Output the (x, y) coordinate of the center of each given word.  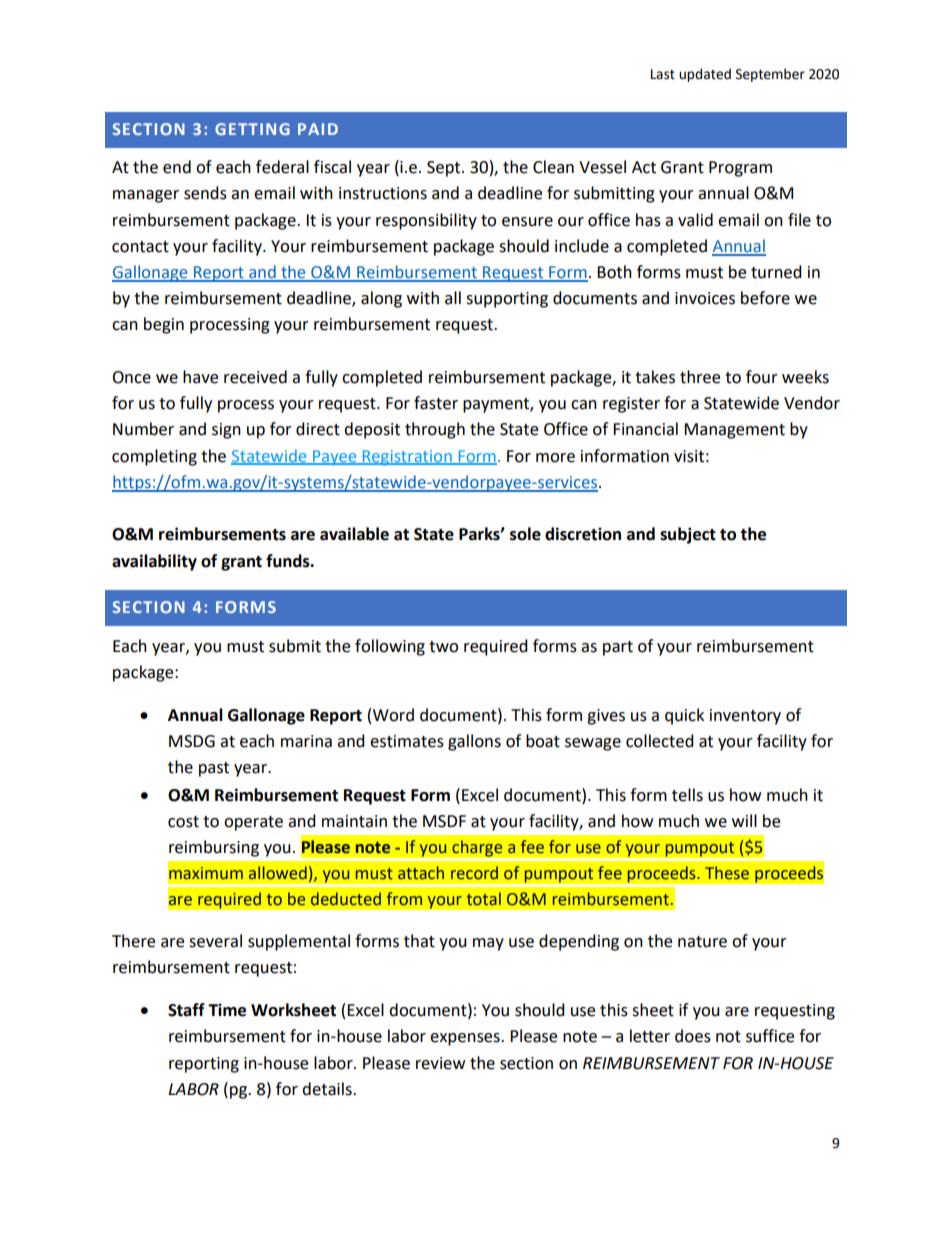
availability (154, 562)
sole (525, 534)
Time (227, 1010)
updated (705, 75)
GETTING (252, 129)
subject (688, 535)
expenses (466, 1039)
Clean (553, 167)
